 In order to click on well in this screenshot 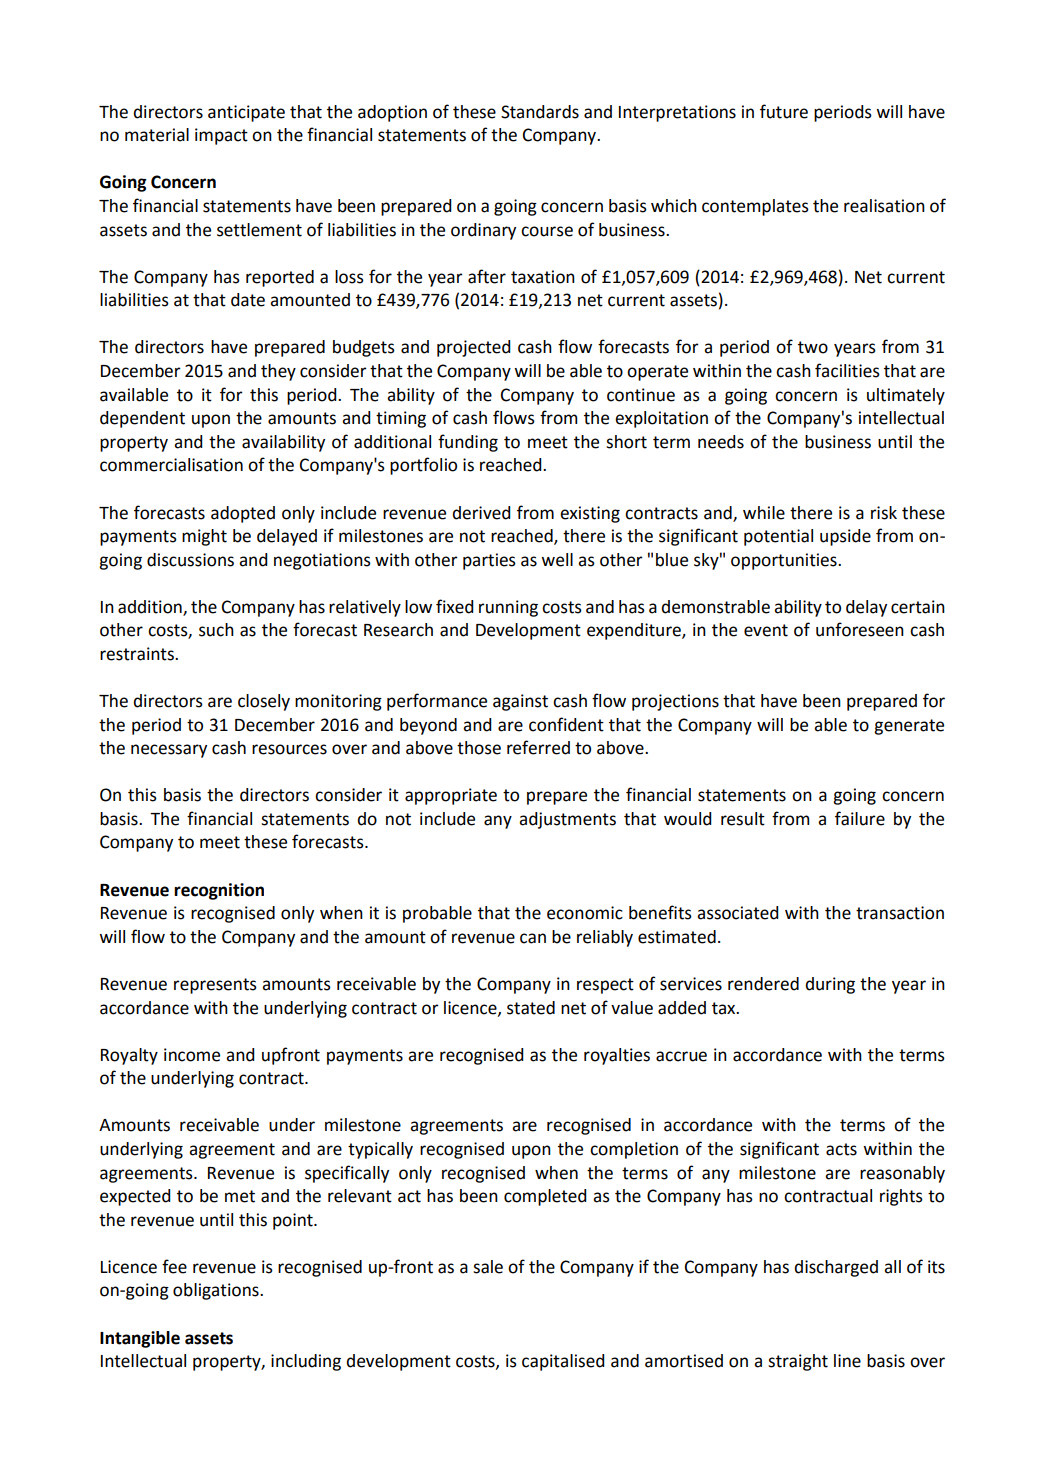, I will do `click(557, 560)`.
